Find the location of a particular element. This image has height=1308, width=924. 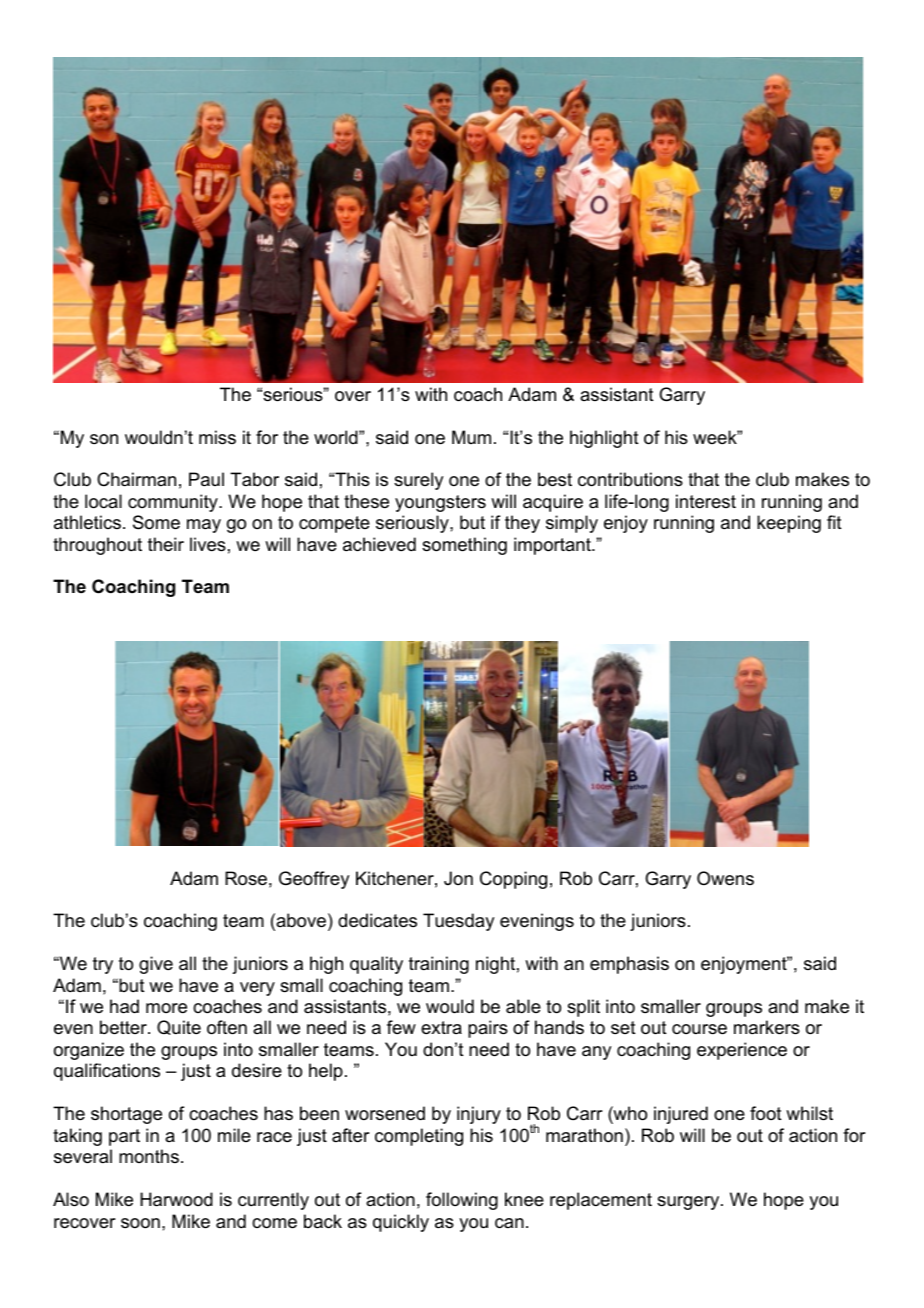

Chairman is located at coordinates (136, 479).
